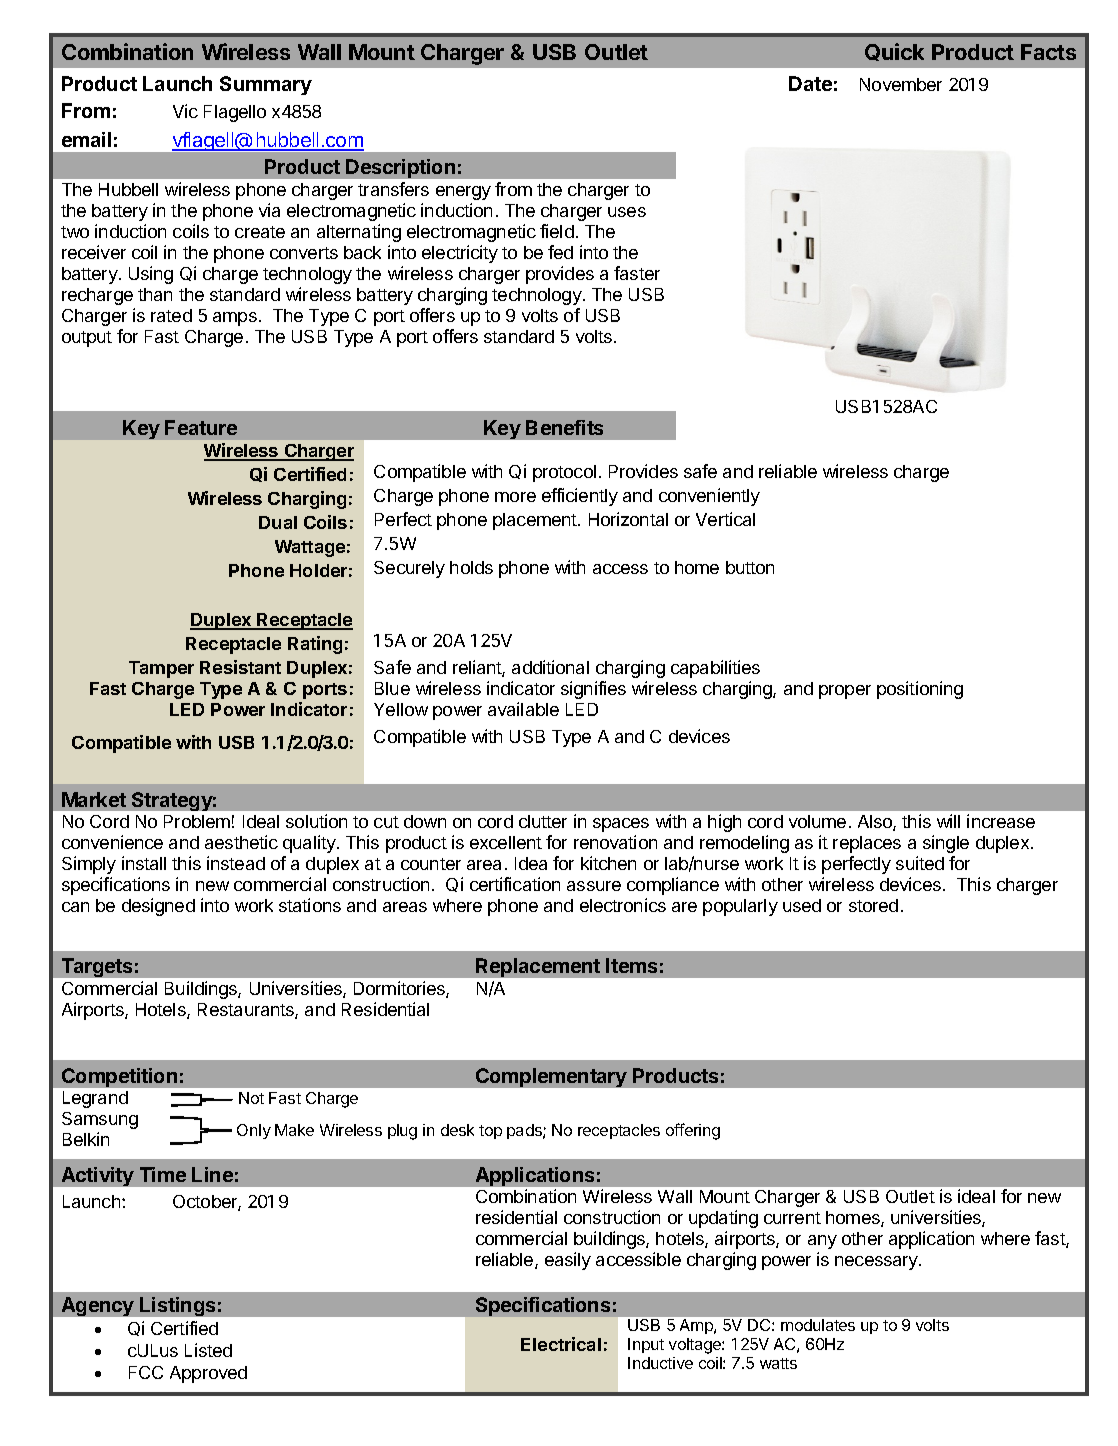 This screenshot has height=1446, width=1118. I want to click on November, so click(901, 84).
